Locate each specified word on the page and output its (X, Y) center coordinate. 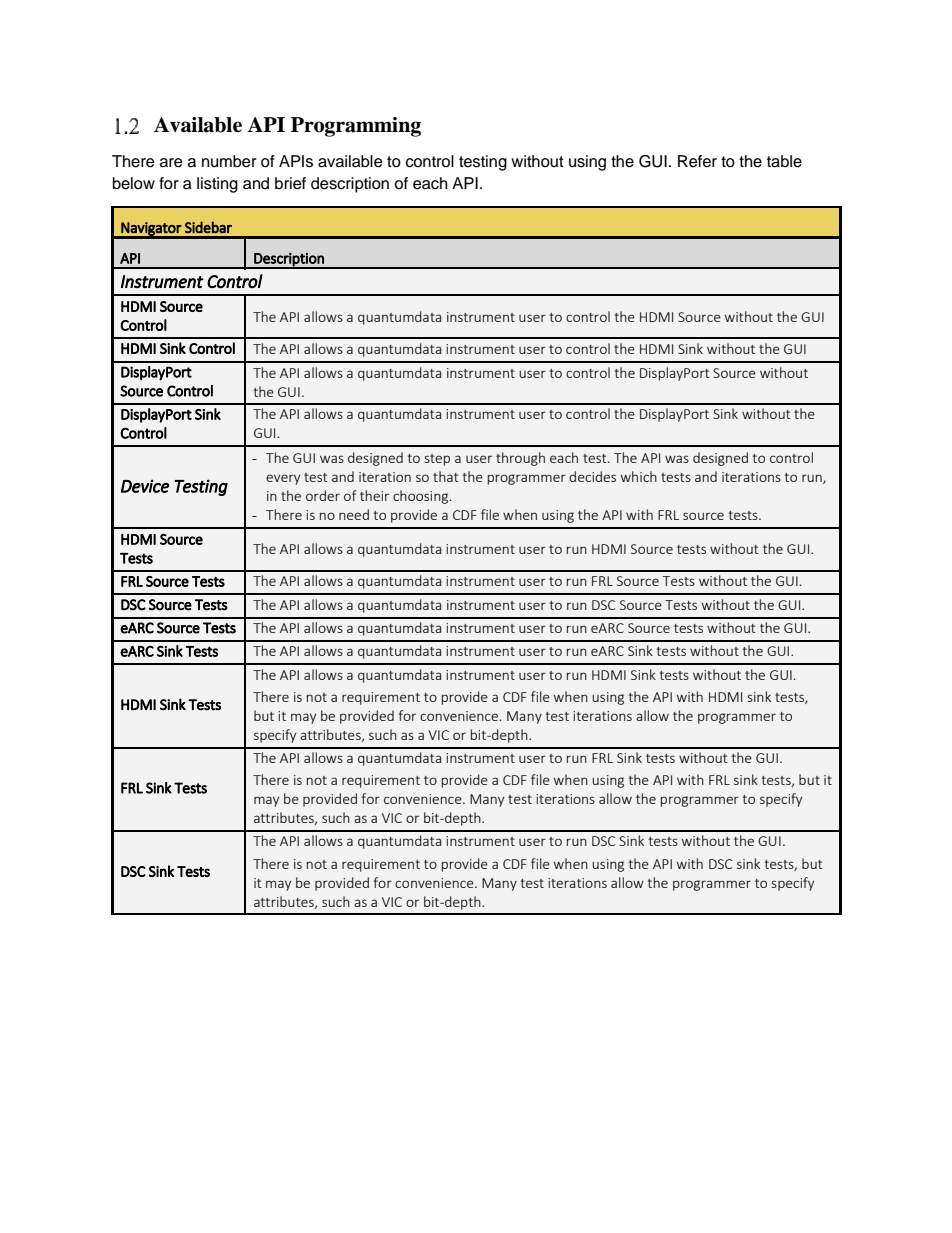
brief (290, 183)
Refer (697, 161)
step (437, 460)
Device (145, 486)
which (639, 476)
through (520, 459)
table (784, 161)
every (283, 479)
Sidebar (208, 227)
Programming (356, 127)
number (229, 161)
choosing (422, 497)
